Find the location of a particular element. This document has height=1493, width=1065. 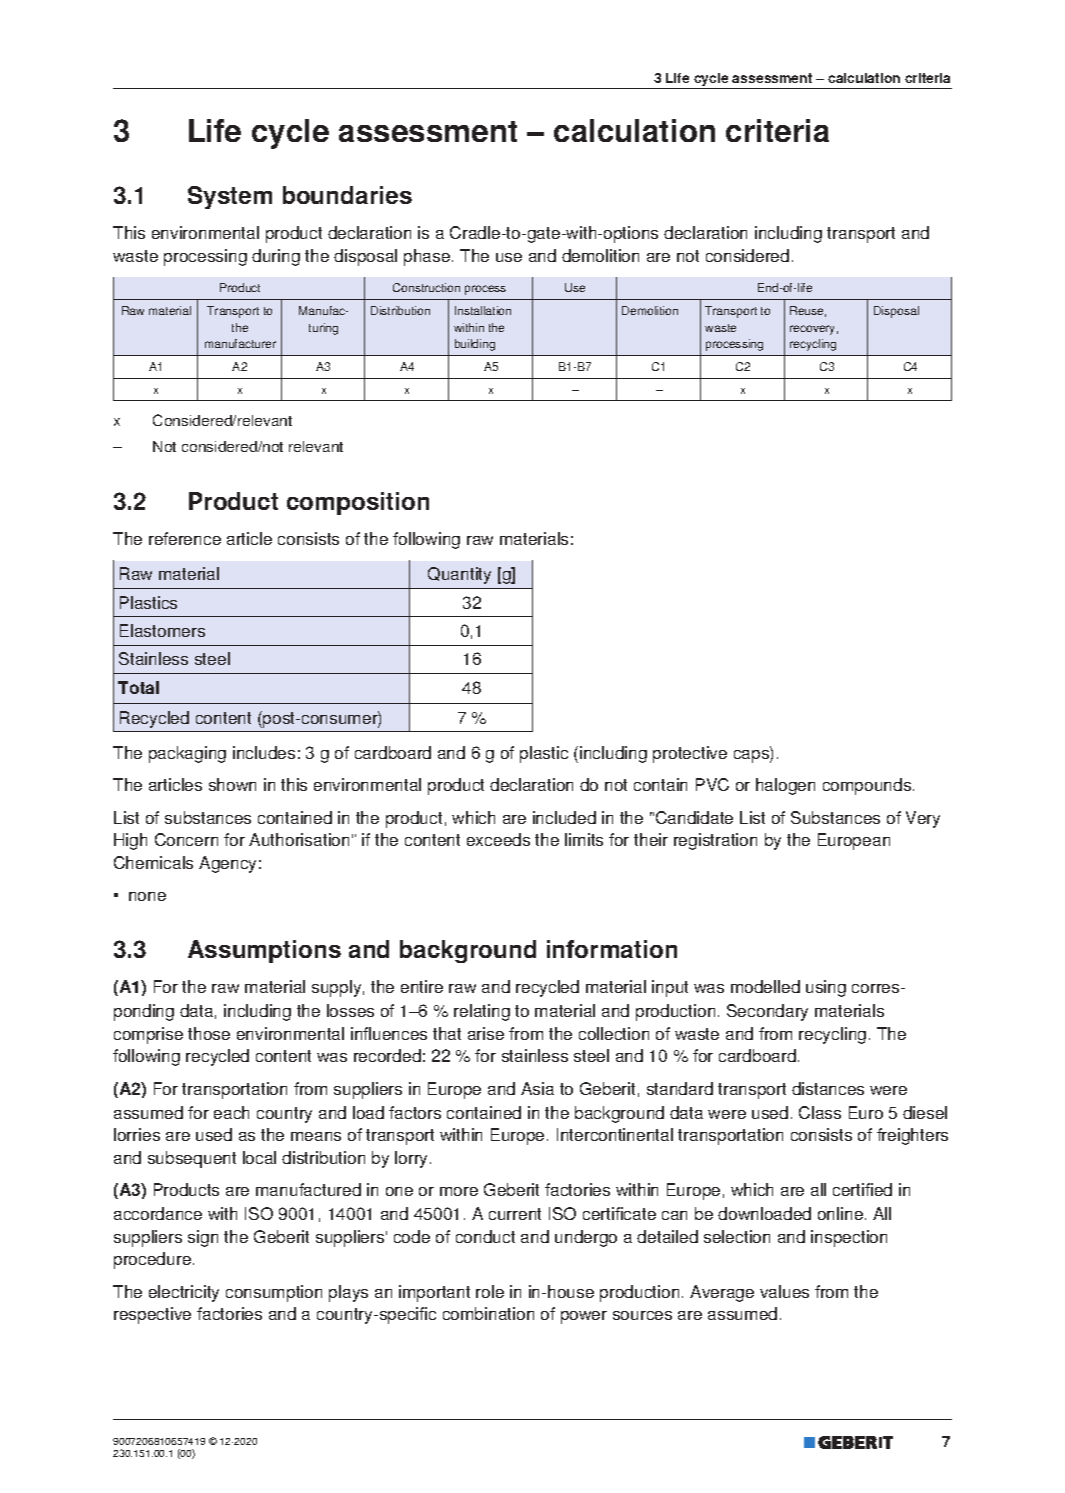

System is located at coordinates (230, 197).
